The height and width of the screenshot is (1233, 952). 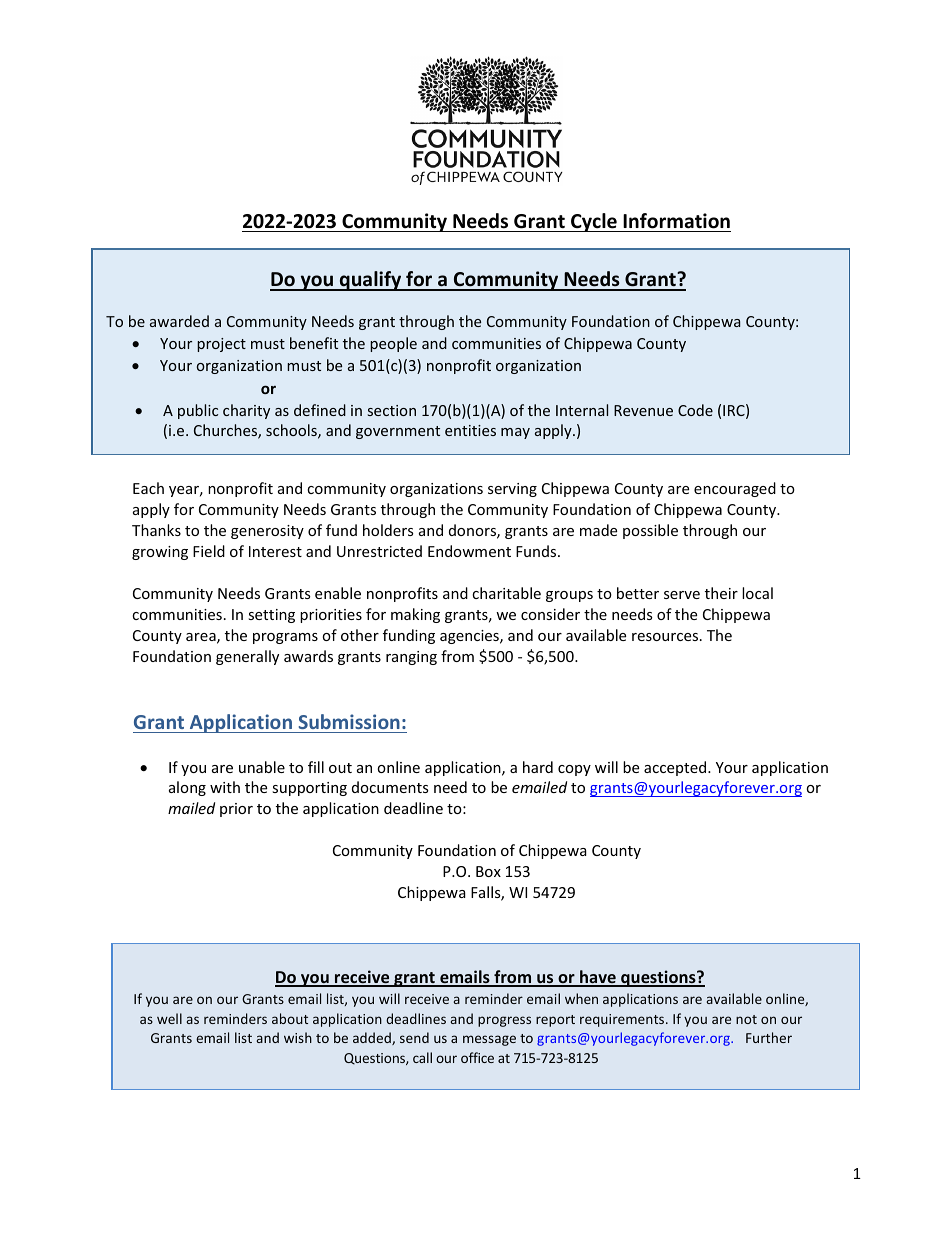 What do you see at coordinates (676, 221) in the screenshot?
I see `Information` at bounding box center [676, 221].
